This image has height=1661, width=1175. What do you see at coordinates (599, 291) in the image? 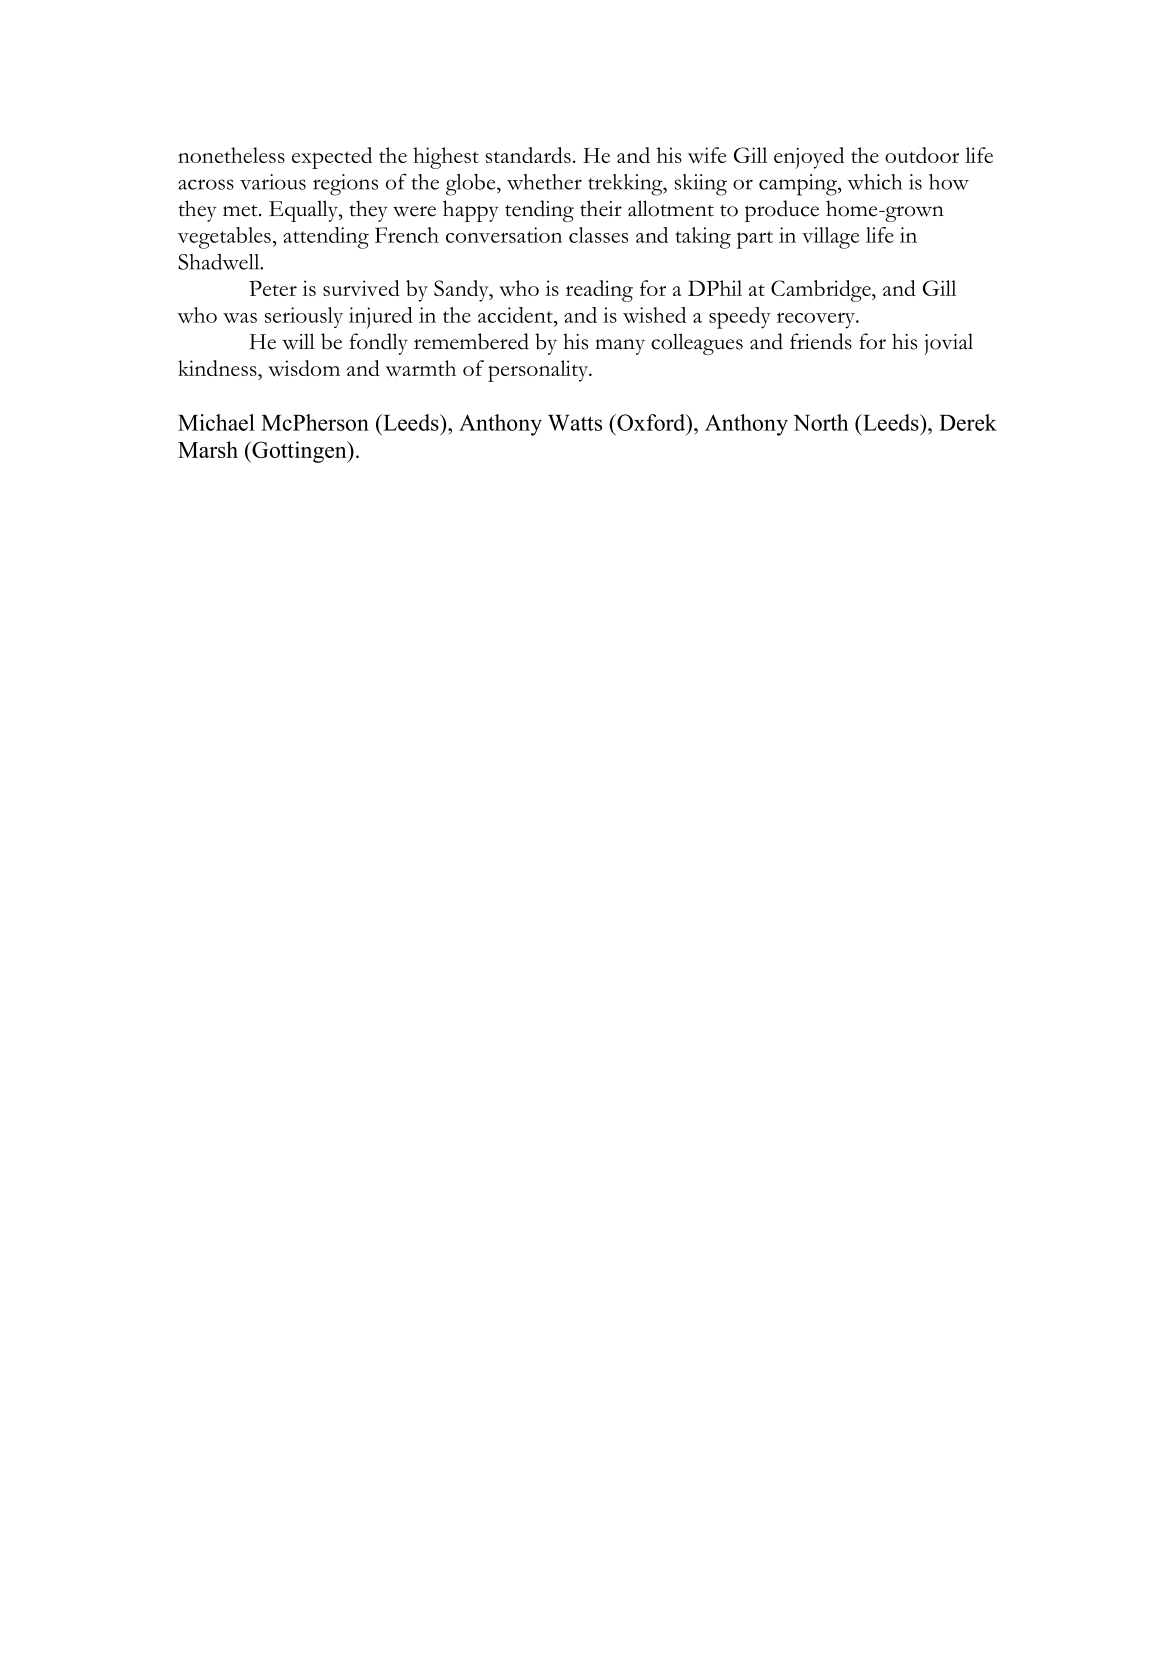
I see `reading` at bounding box center [599, 291].
